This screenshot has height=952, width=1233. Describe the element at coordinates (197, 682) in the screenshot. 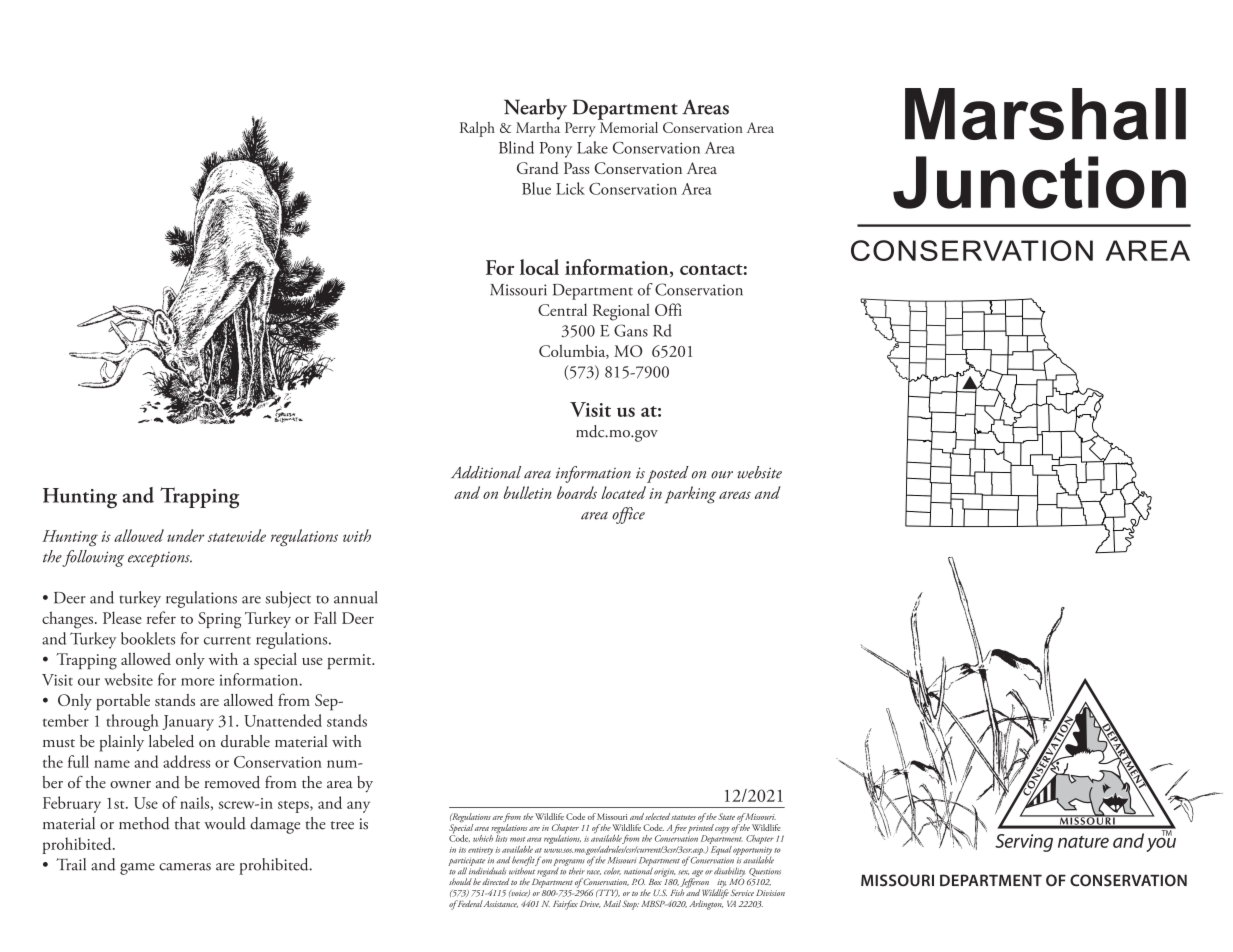

I see `more` at that location.
